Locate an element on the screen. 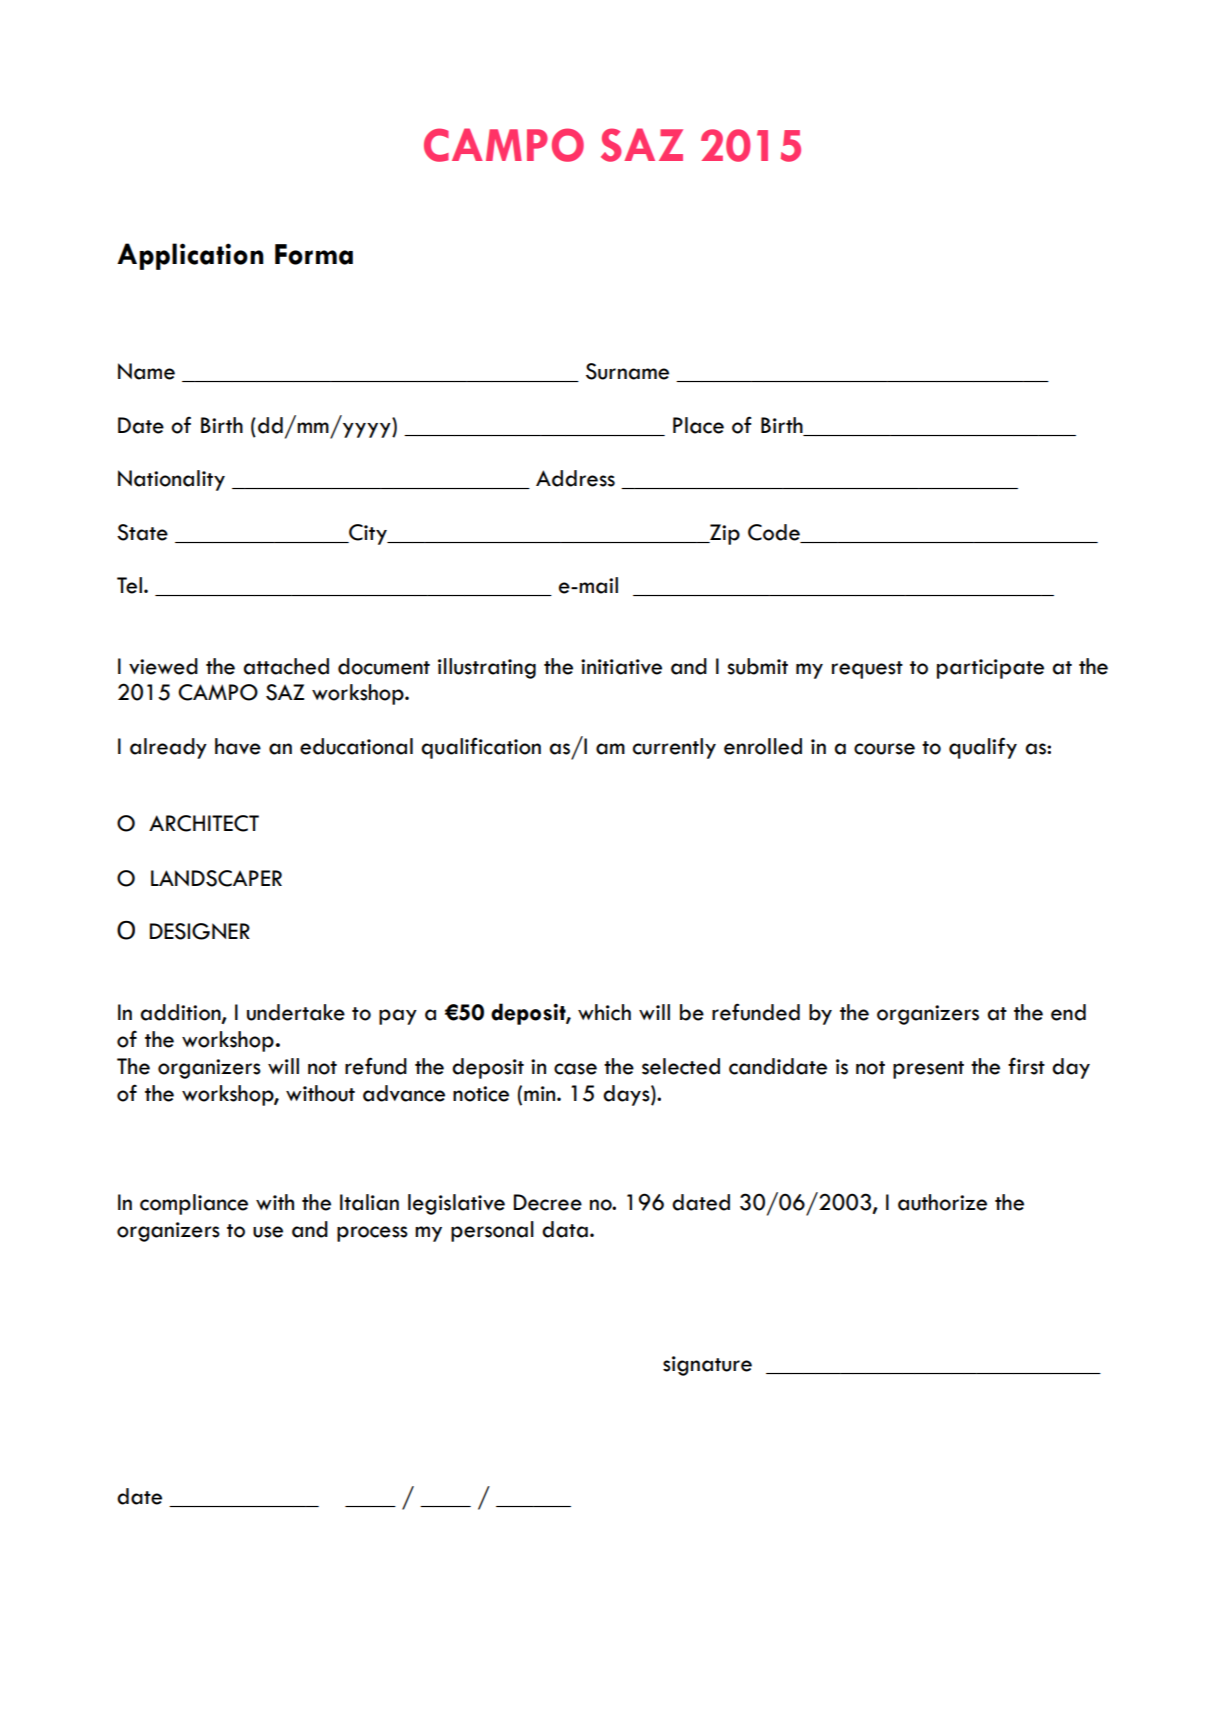  Place is located at coordinates (698, 425).
